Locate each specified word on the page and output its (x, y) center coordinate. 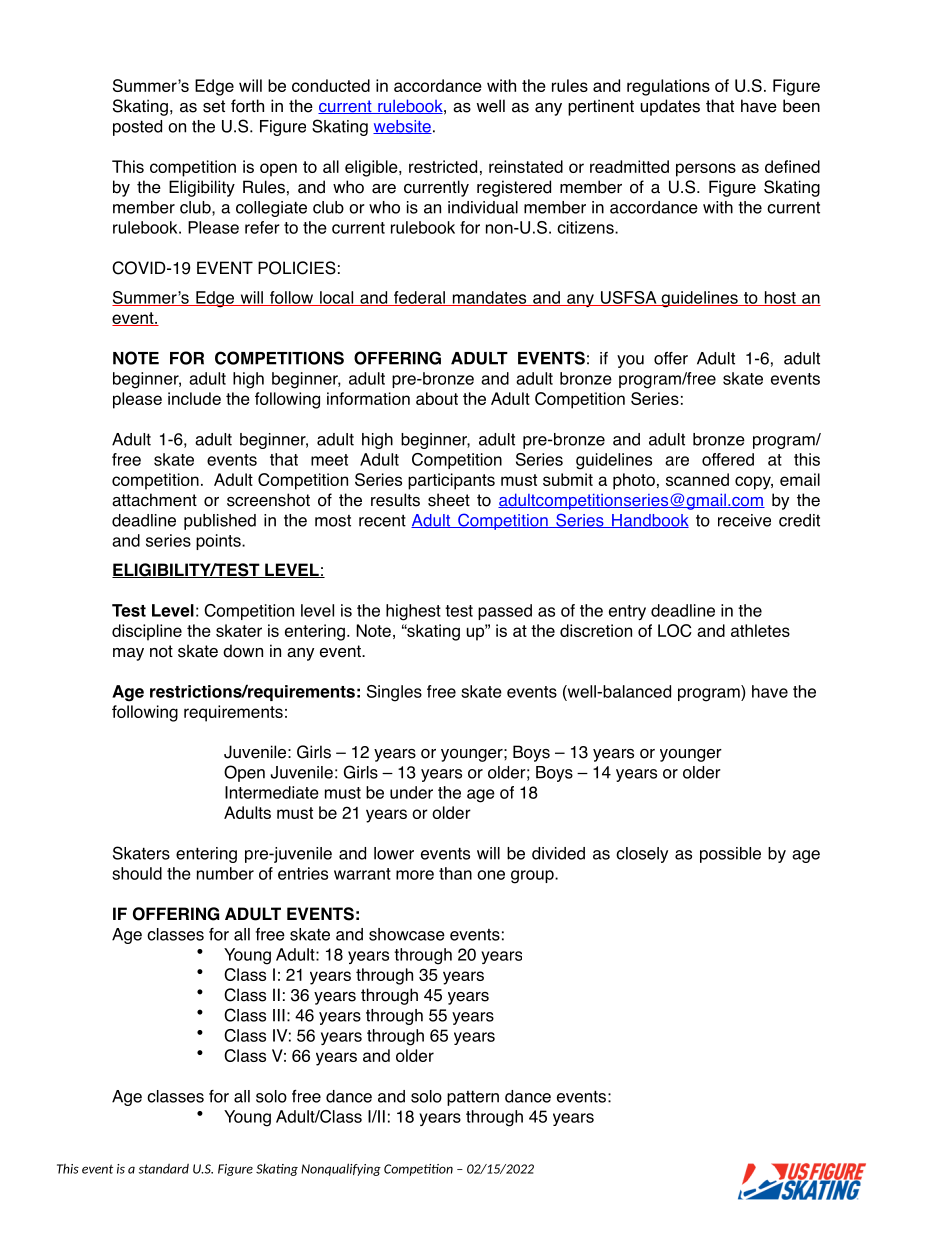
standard (164, 1169)
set (214, 106)
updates (670, 107)
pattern (473, 1098)
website (402, 127)
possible (730, 855)
